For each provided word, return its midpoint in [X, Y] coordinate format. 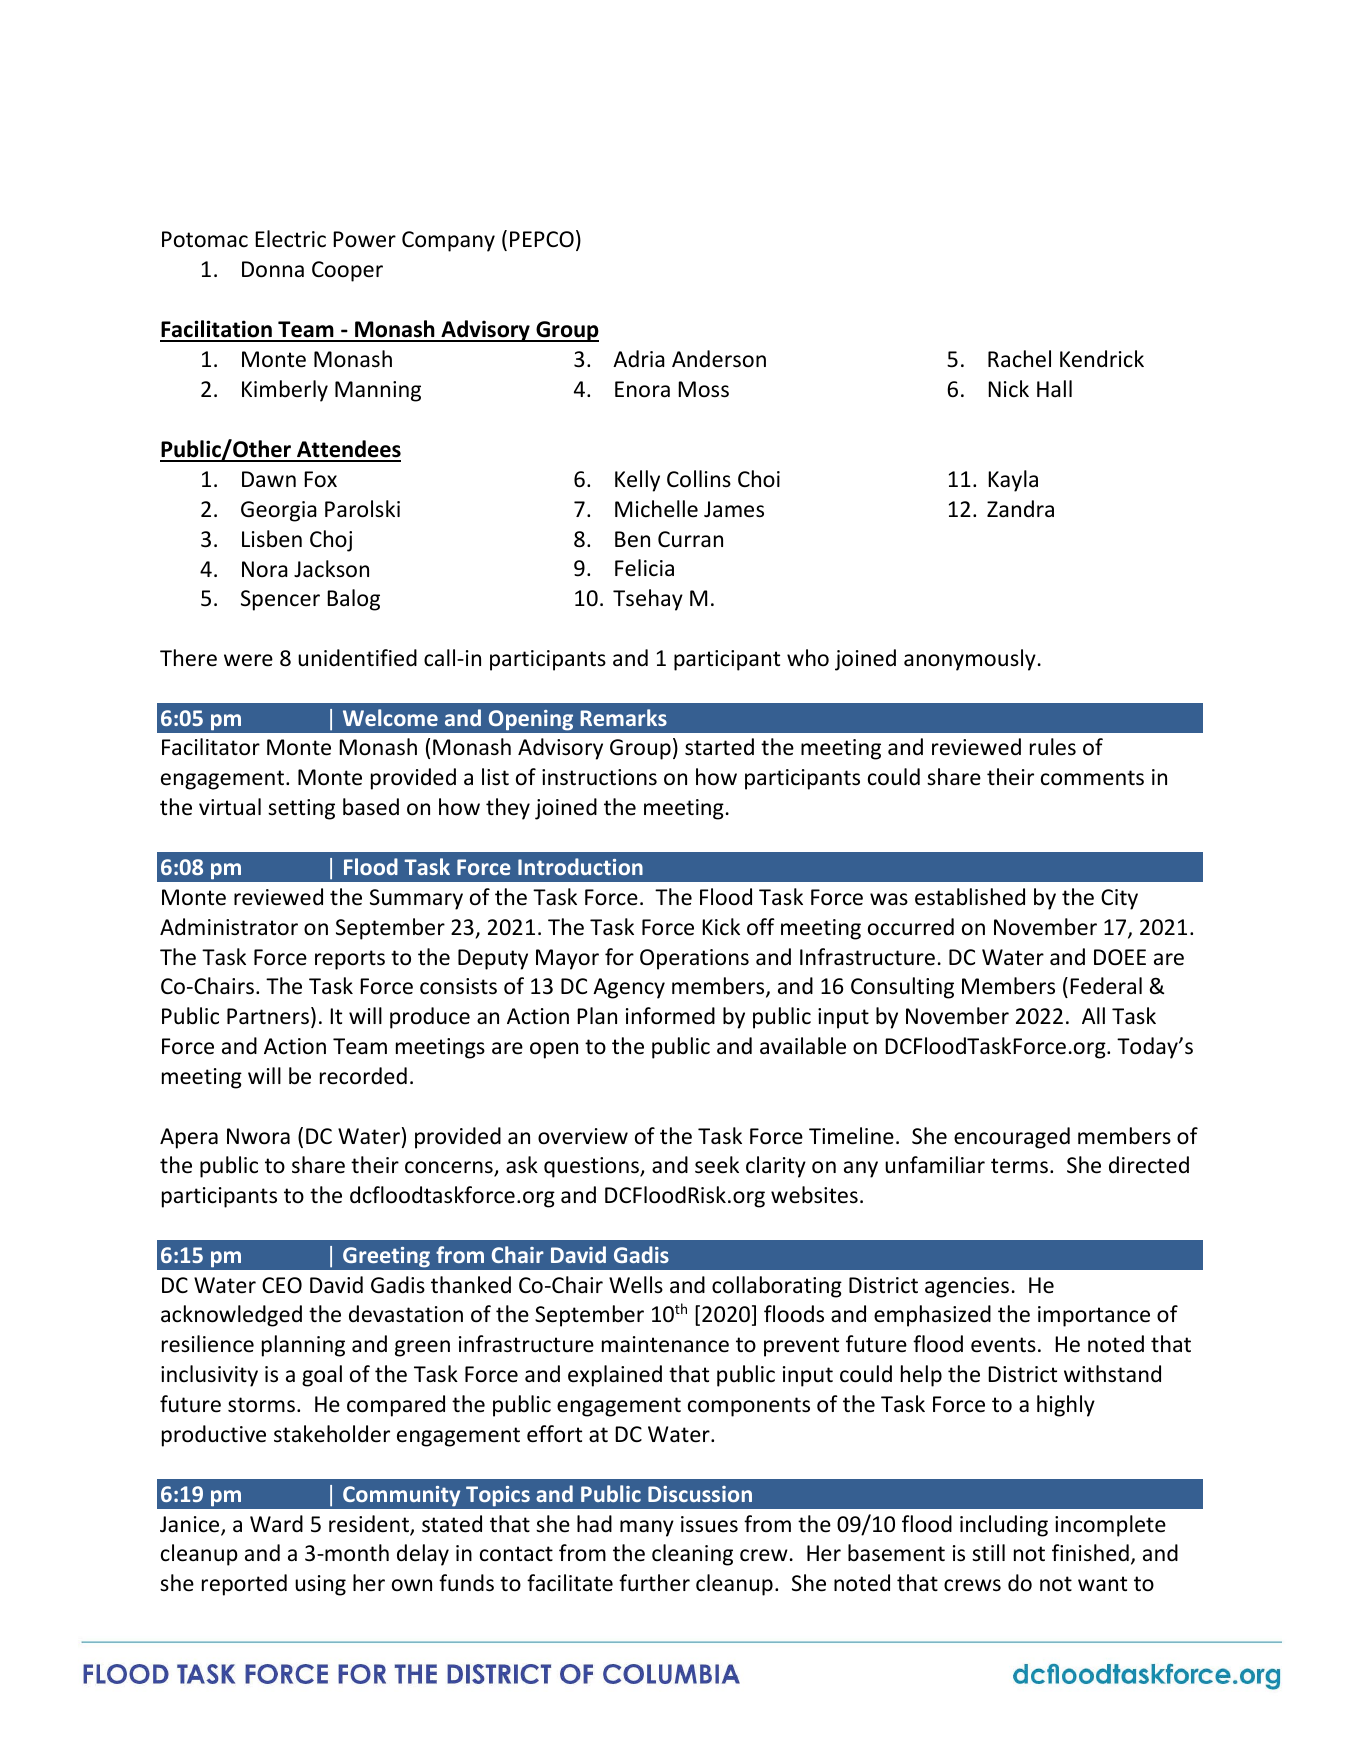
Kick [721, 927]
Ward [276, 1524]
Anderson [719, 359]
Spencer [280, 600]
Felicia [644, 568]
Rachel [1019, 359]
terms [1019, 1166]
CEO [282, 1285]
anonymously [970, 660]
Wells [636, 1285]
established [970, 897]
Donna [273, 269]
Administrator [229, 927]
